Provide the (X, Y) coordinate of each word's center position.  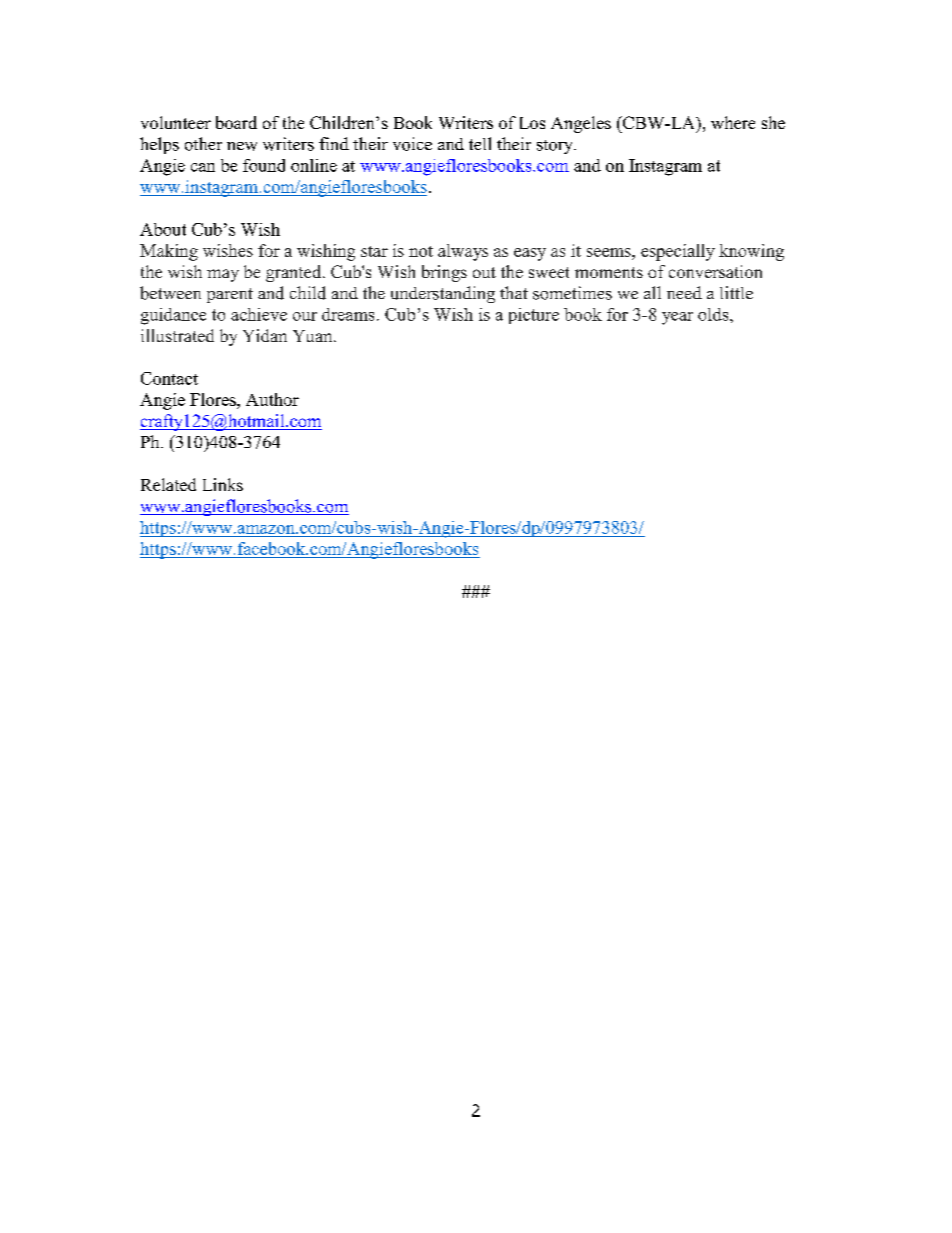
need (684, 292)
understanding (443, 294)
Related (168, 484)
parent (230, 295)
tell (480, 143)
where (733, 122)
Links (223, 484)
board (236, 122)
